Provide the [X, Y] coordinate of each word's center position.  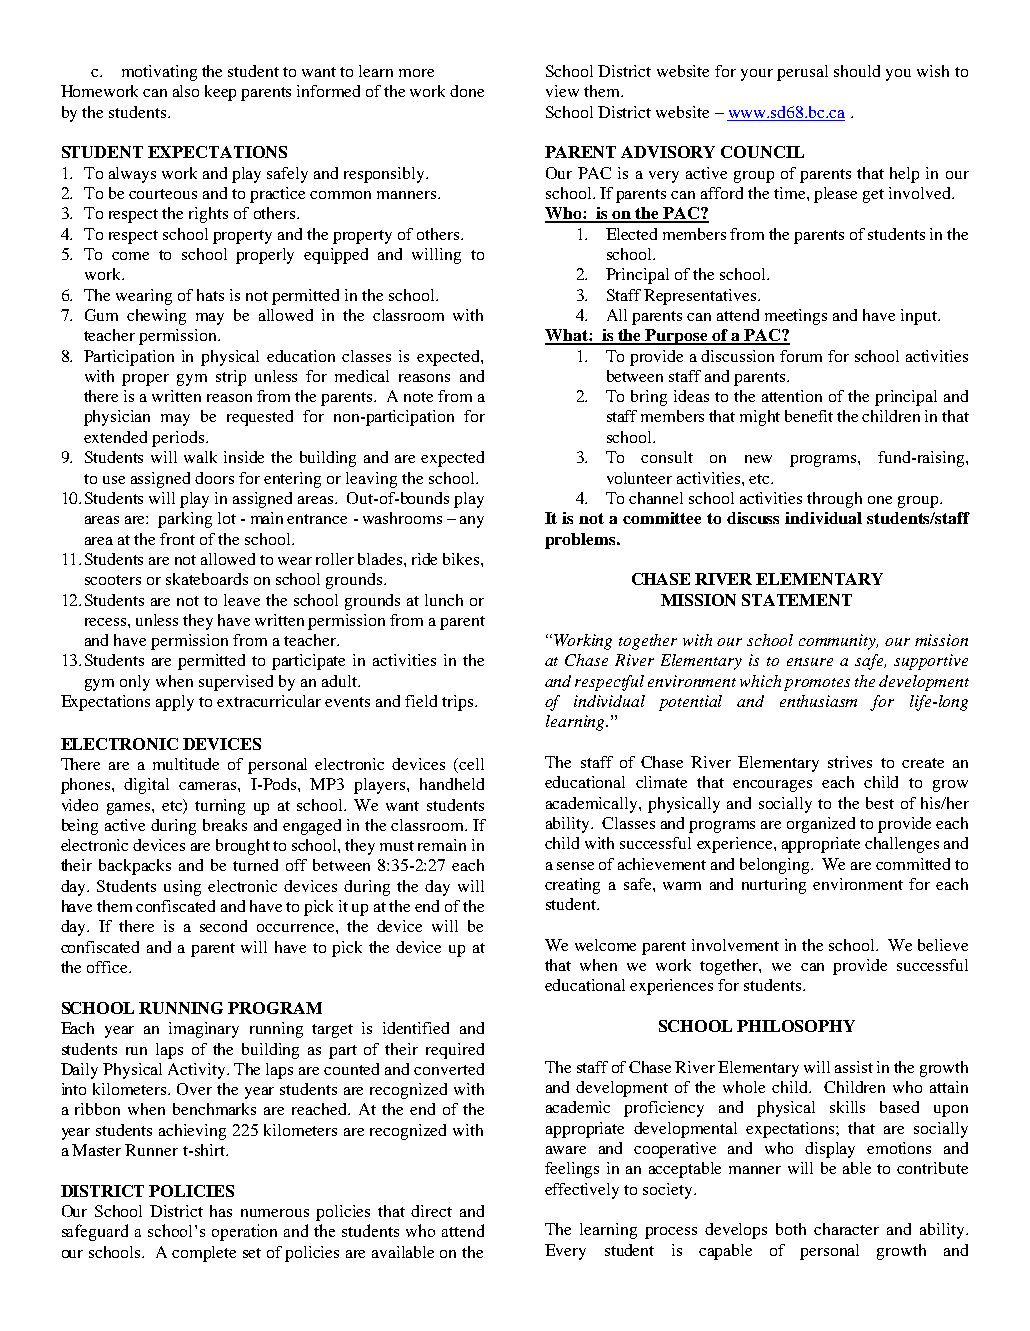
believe [943, 945]
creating [572, 886]
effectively [582, 1191]
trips [459, 703]
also [186, 91]
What [567, 336]
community [838, 642]
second [223, 926]
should [857, 71]
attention [792, 396]
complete [204, 1254]
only [135, 683]
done [467, 91]
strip [231, 378]
